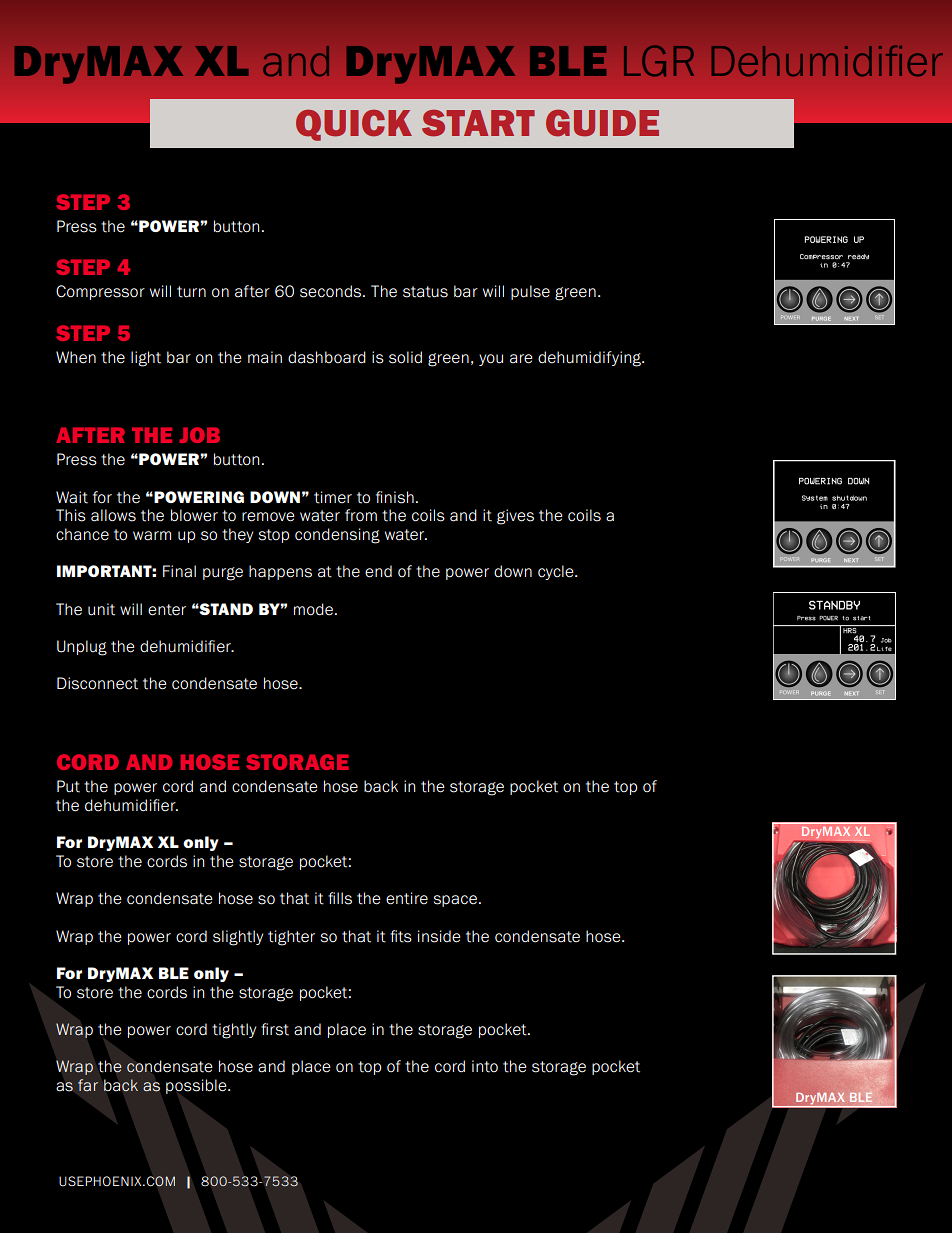  I want to click on START, so click(478, 123).
